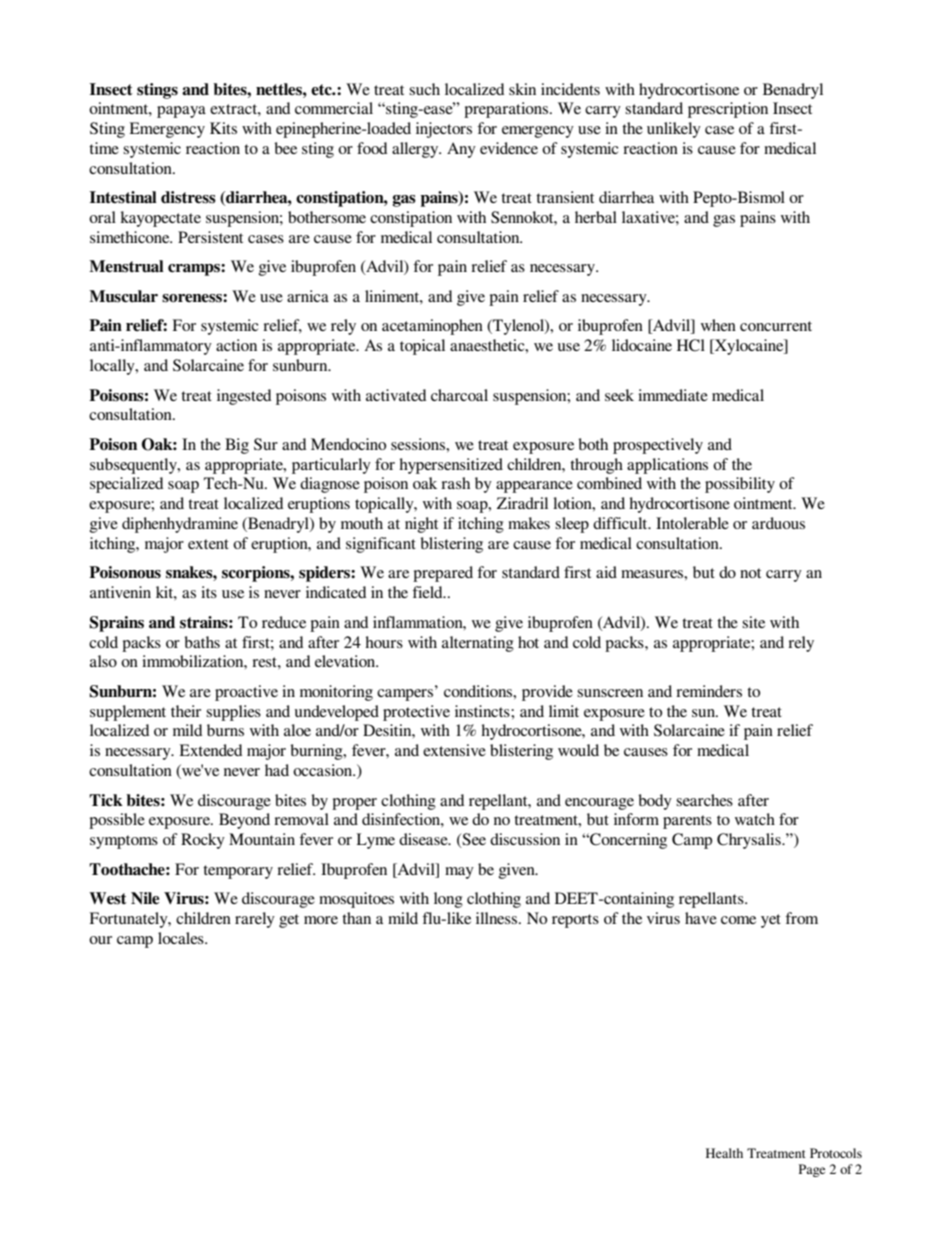 The height and width of the document is (1233, 952). Describe the element at coordinates (740, 485) in the document. I see `possibility` at that location.
